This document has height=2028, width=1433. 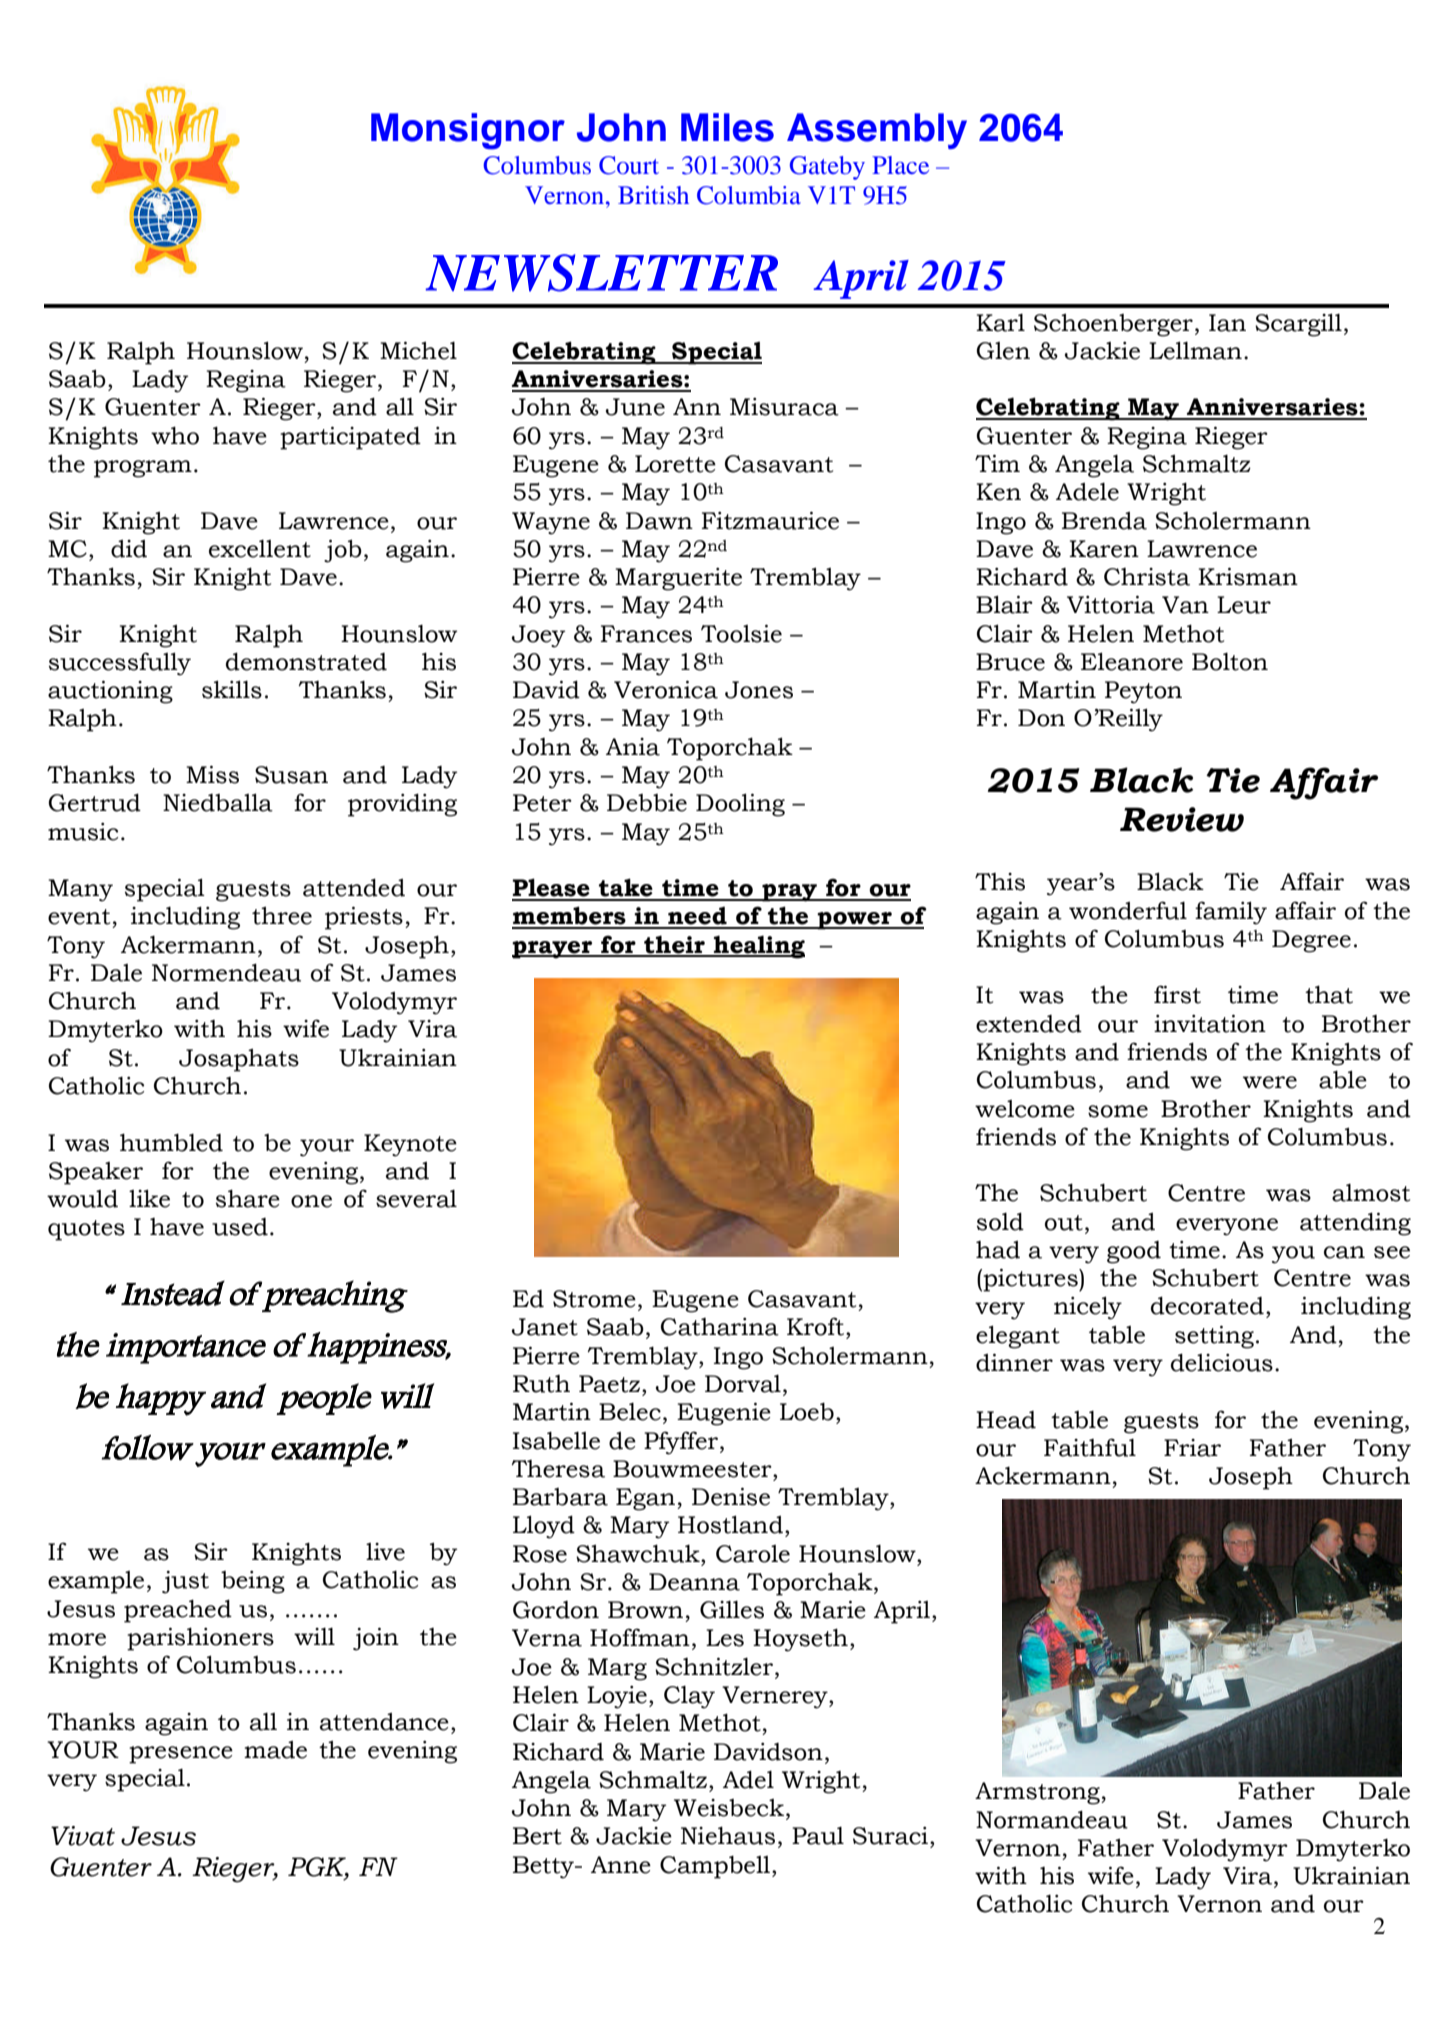 I want to click on used, so click(x=240, y=1227).
